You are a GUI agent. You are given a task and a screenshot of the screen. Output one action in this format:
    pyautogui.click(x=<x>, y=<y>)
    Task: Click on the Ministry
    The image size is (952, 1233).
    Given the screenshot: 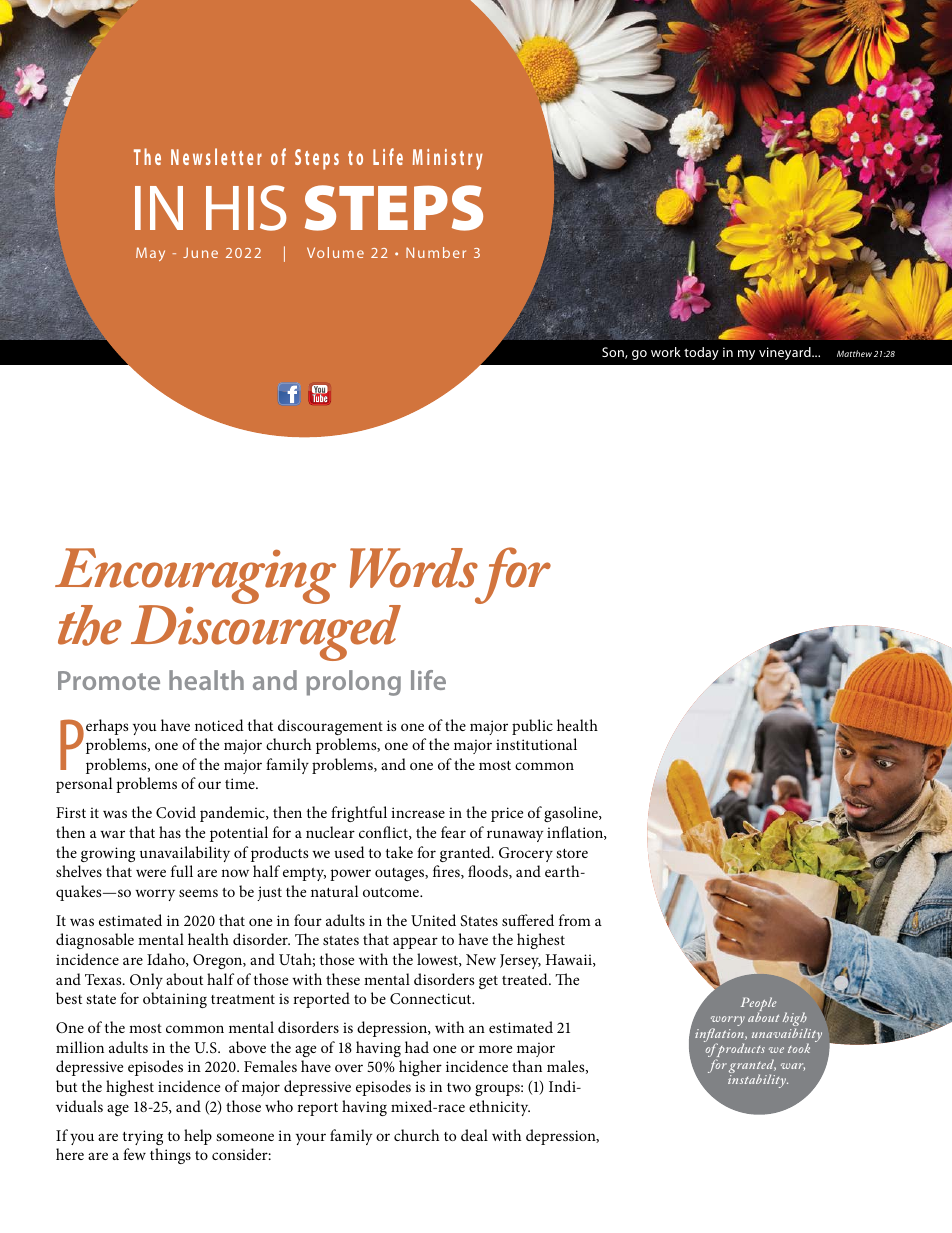 What is the action you would take?
    pyautogui.click(x=448, y=159)
